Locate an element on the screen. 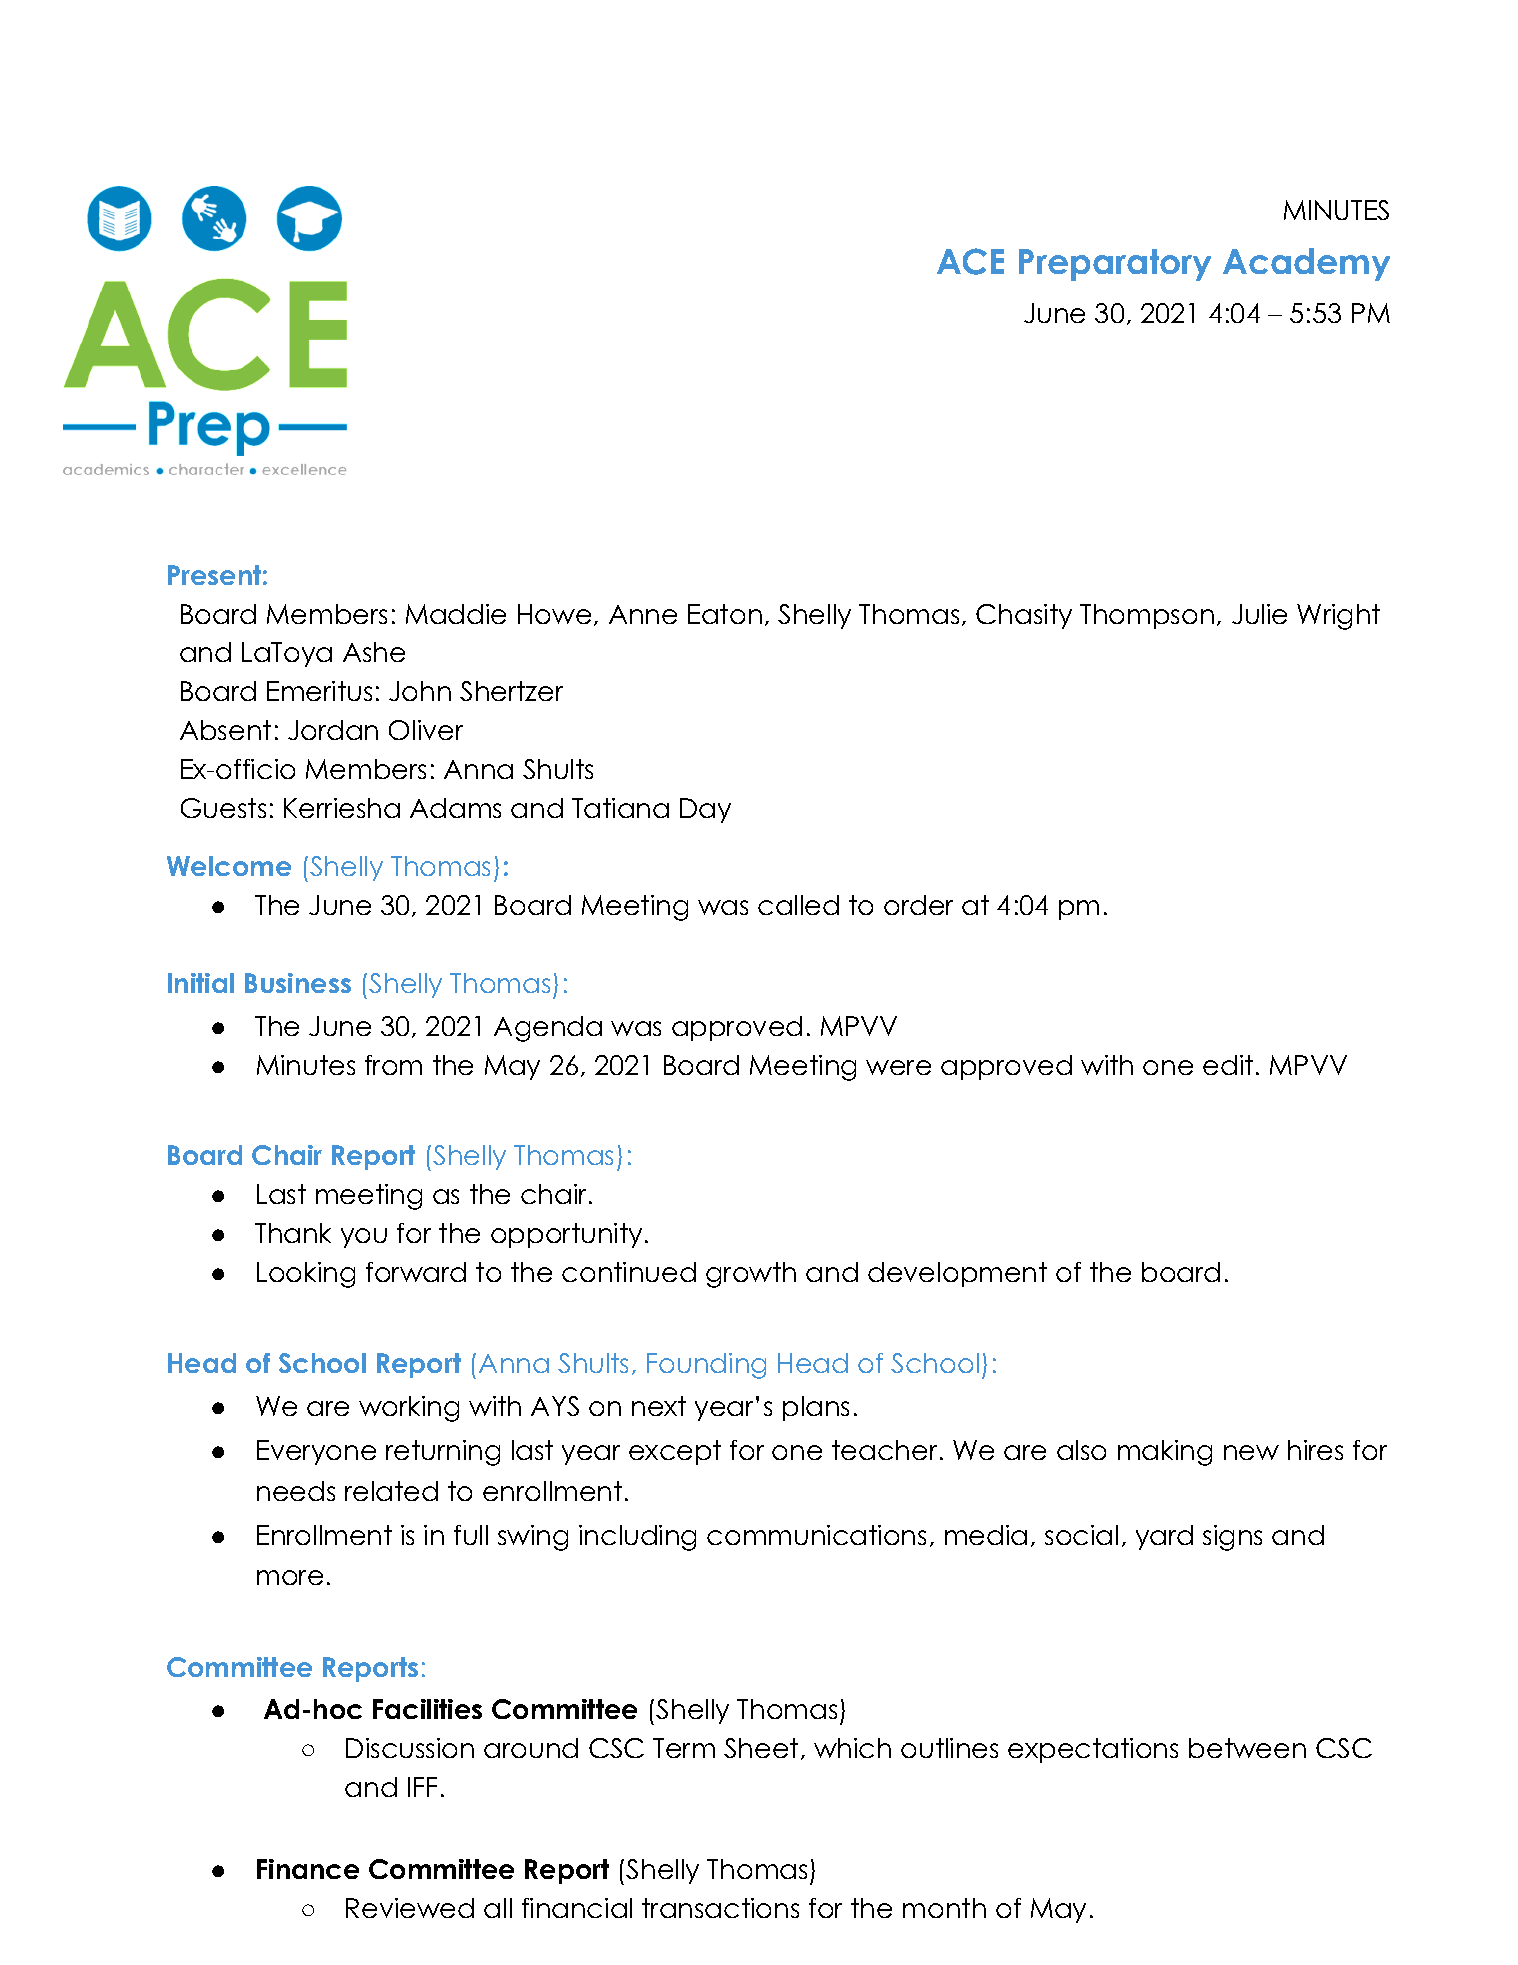 Image resolution: width=1518 pixels, height=1965 pixels. Preparatory is located at coordinates (1115, 265).
